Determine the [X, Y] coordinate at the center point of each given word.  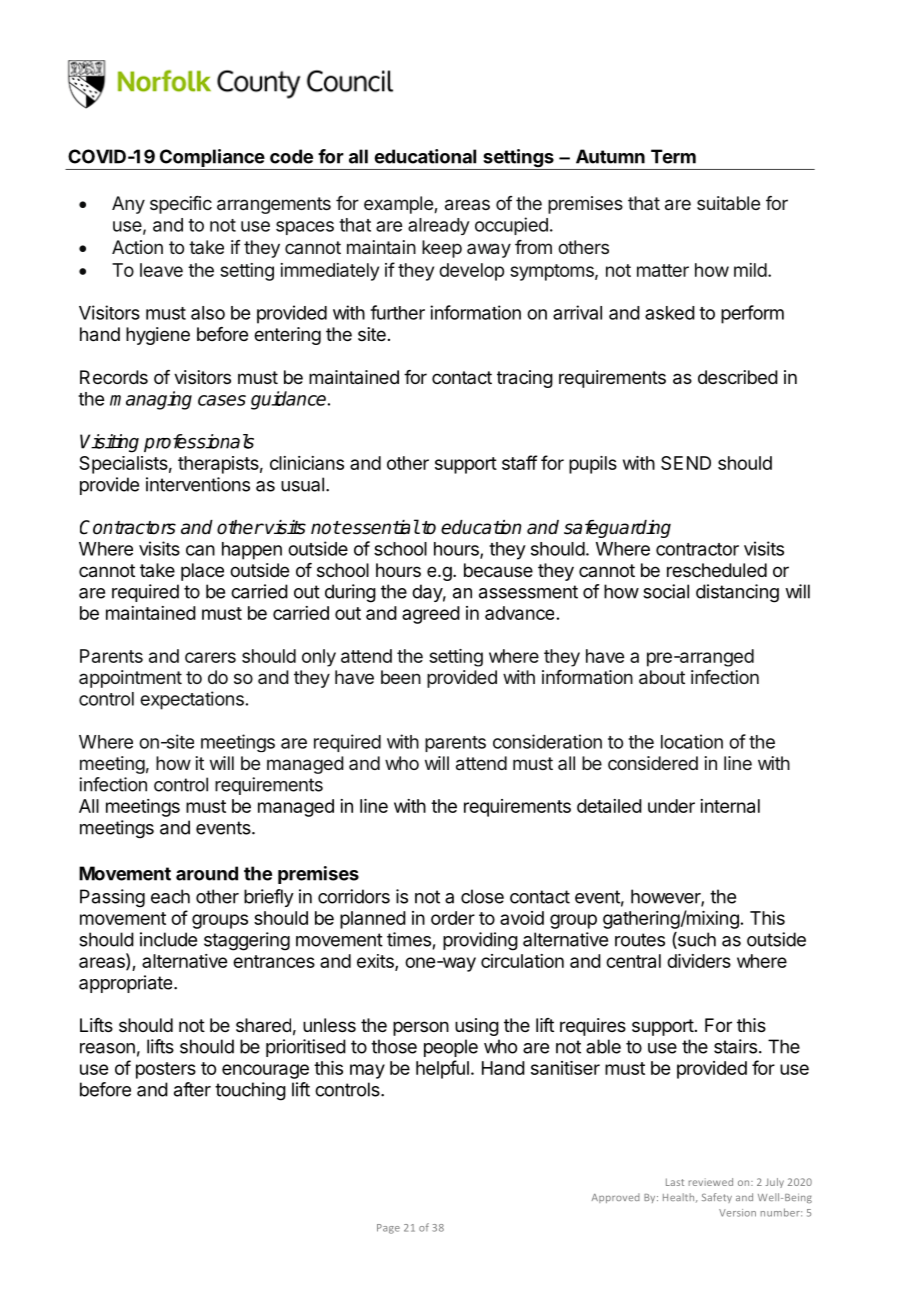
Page [388, 1229]
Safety [717, 1198]
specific [181, 205]
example [399, 205]
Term [673, 156]
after [192, 1089]
